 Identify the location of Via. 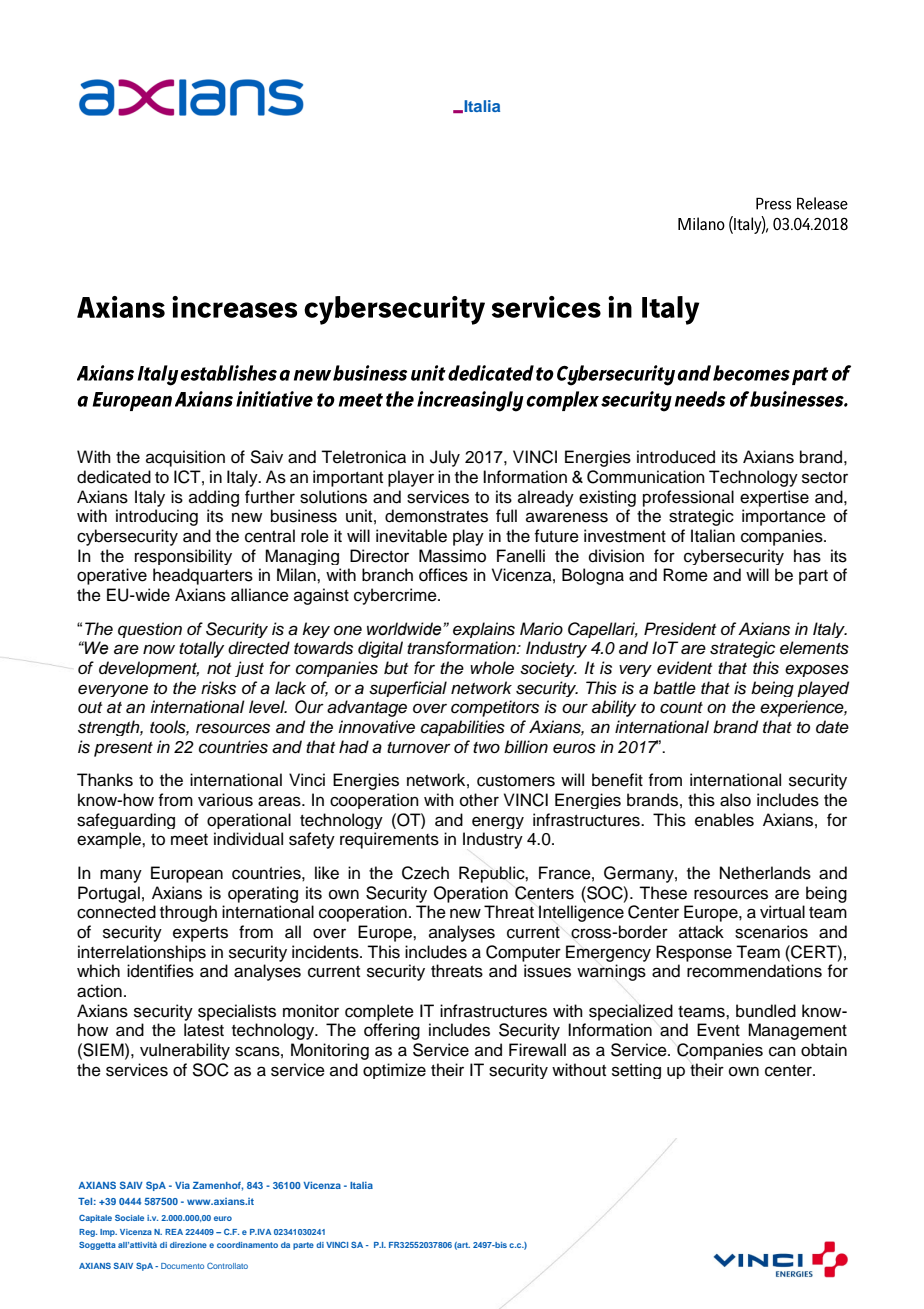
(182, 1185).
